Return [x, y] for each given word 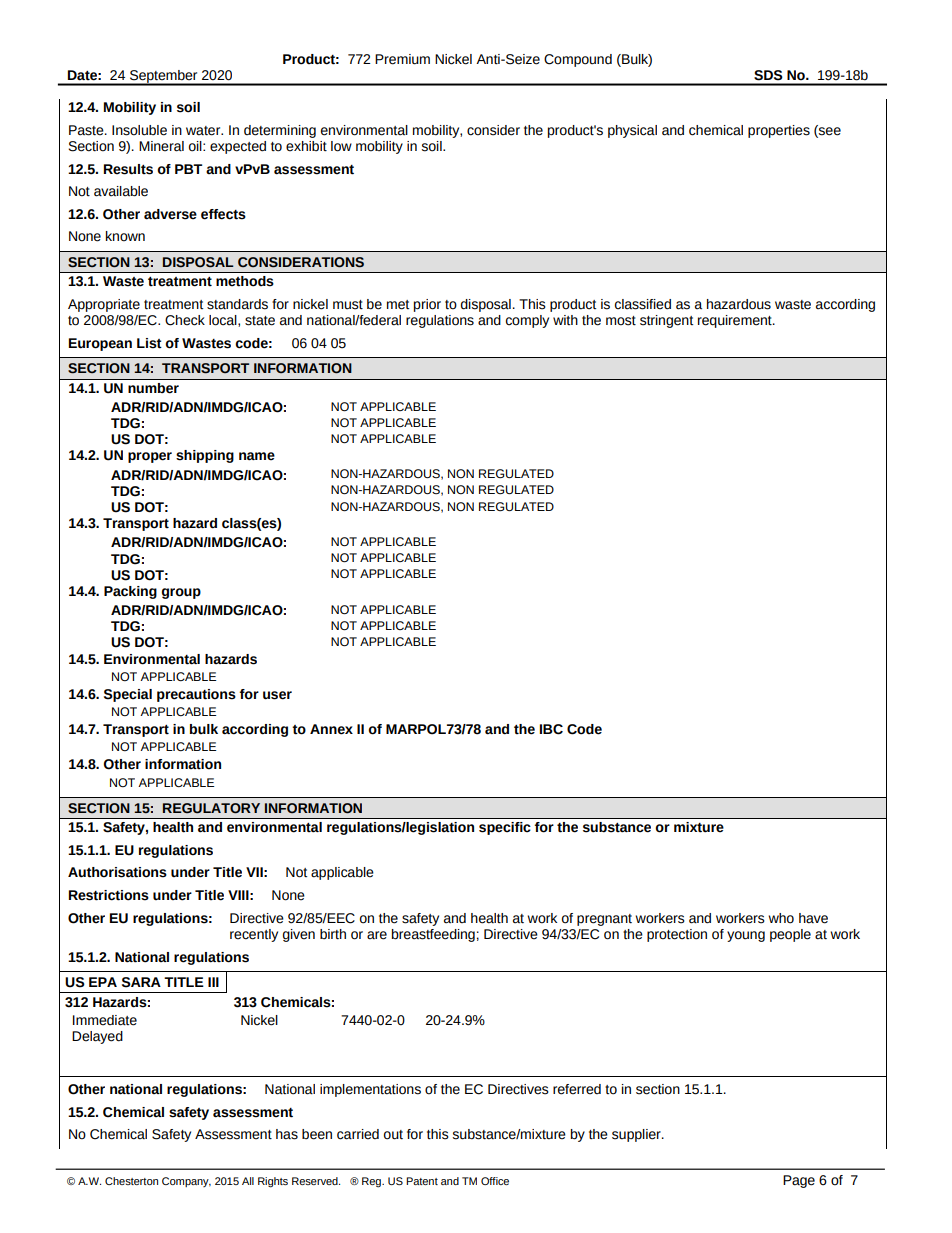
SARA [141, 982]
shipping [205, 456]
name [257, 456]
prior [427, 305]
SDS [768, 75]
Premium [402, 59]
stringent [666, 321]
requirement [736, 321]
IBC [551, 729]
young [746, 936]
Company [186, 1182]
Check [185, 320]
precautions [196, 695]
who [781, 918]
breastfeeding [433, 935]
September [164, 77]
